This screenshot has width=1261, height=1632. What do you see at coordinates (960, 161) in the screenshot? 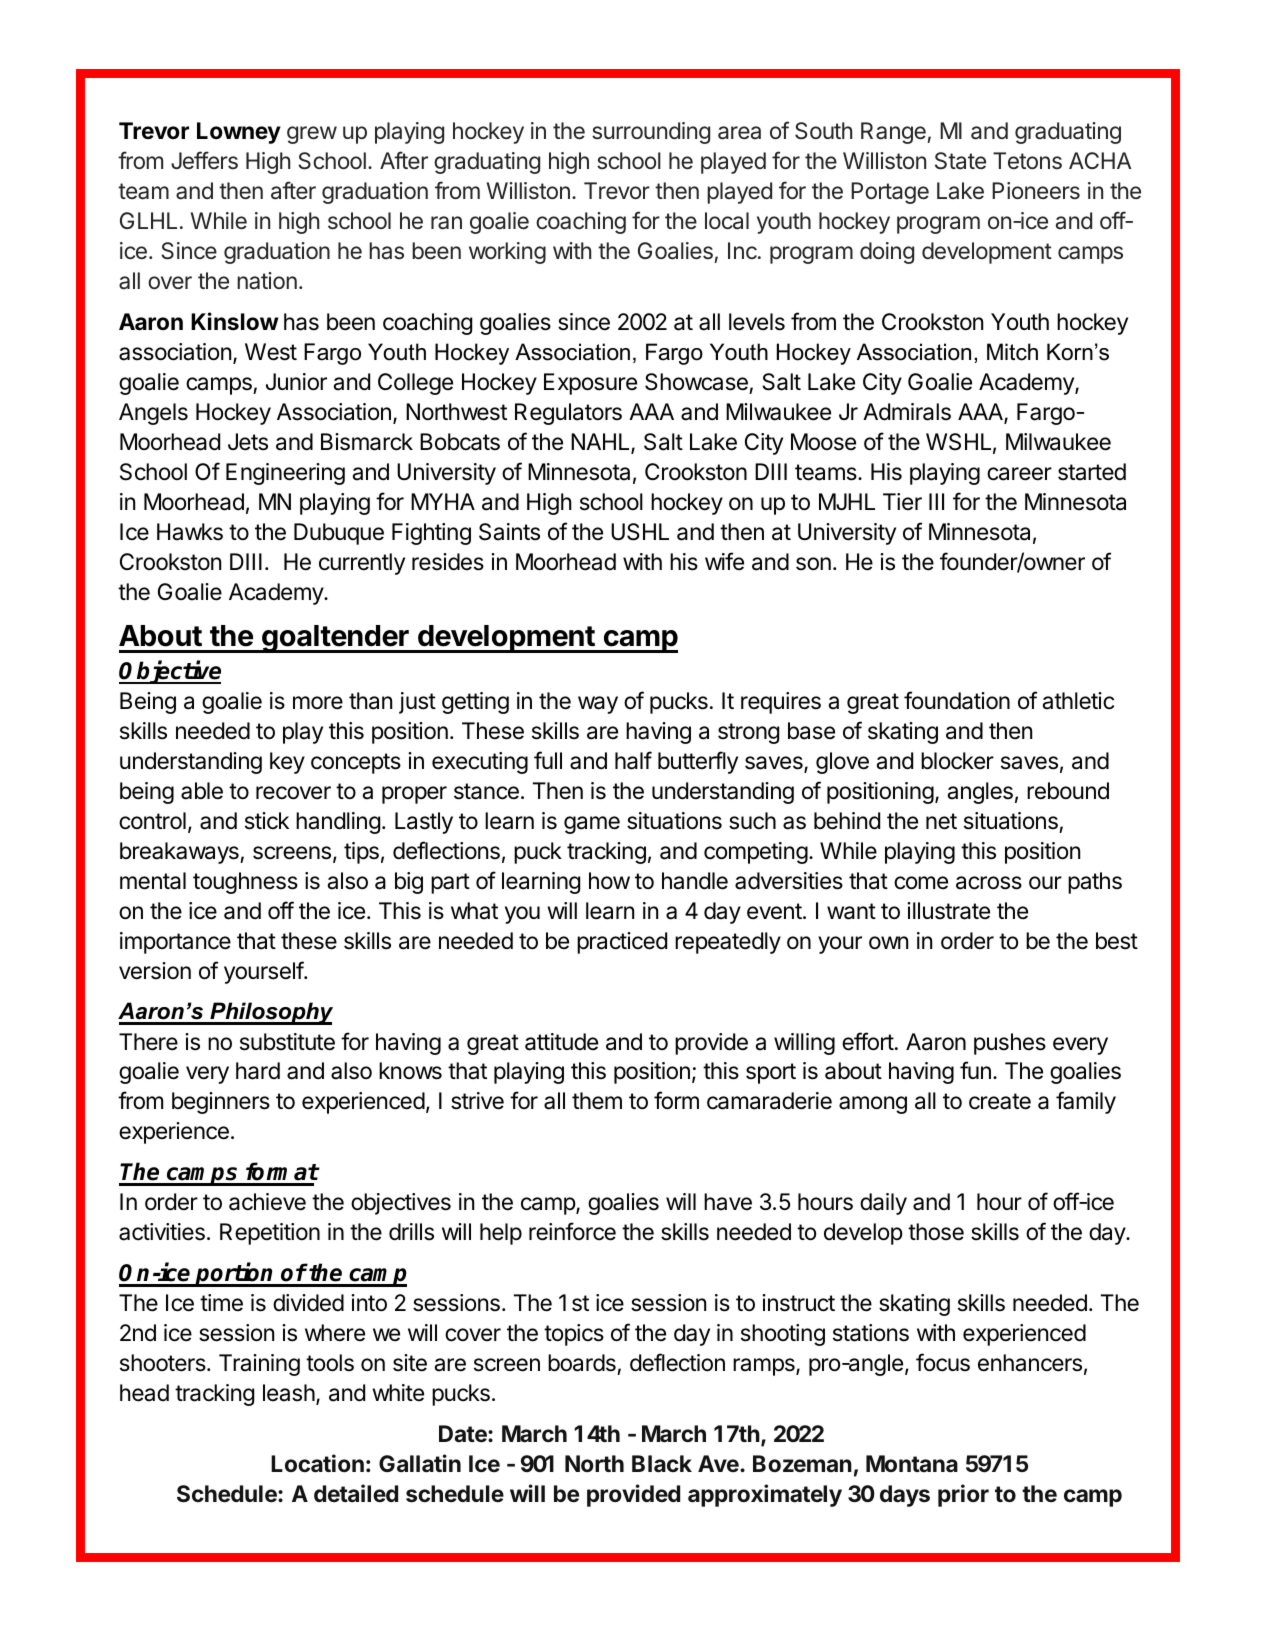
I see `State` at bounding box center [960, 161].
